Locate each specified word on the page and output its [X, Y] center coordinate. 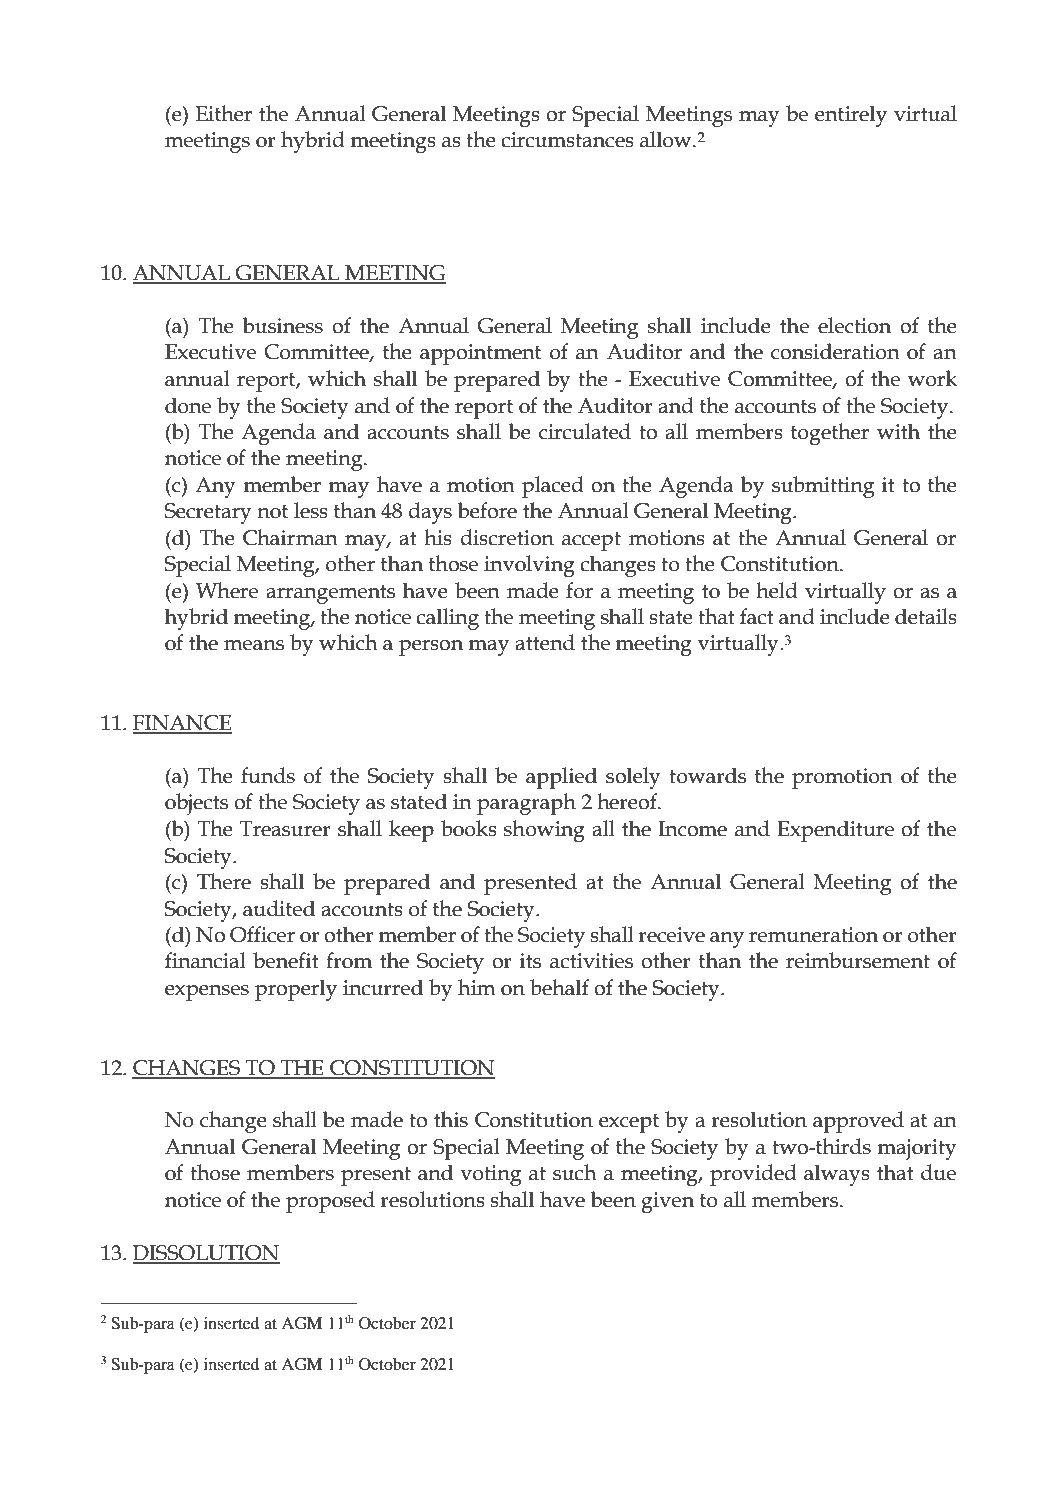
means [254, 645]
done [188, 405]
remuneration [813, 935]
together [830, 434]
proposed [330, 1202]
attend [545, 642]
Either [224, 113]
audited [279, 908]
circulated [585, 431]
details [926, 616]
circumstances [567, 140]
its [530, 961]
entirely [851, 116]
